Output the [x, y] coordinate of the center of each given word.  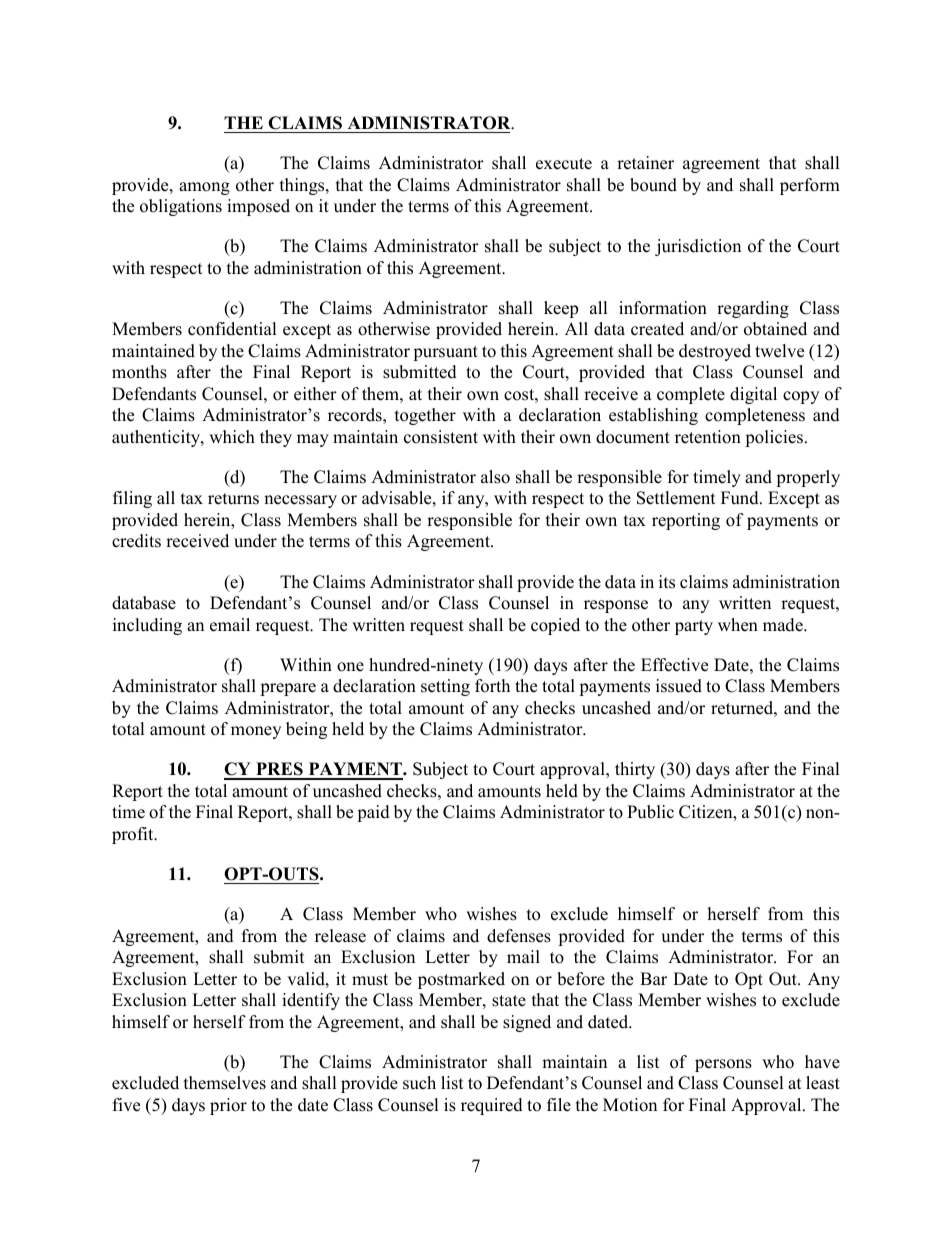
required [492, 1106]
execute [564, 164]
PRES [279, 770]
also [495, 477]
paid [373, 813]
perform [810, 186]
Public [650, 812]
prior [228, 1106]
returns [233, 499]
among [204, 188]
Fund [741, 498]
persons [723, 1065]
